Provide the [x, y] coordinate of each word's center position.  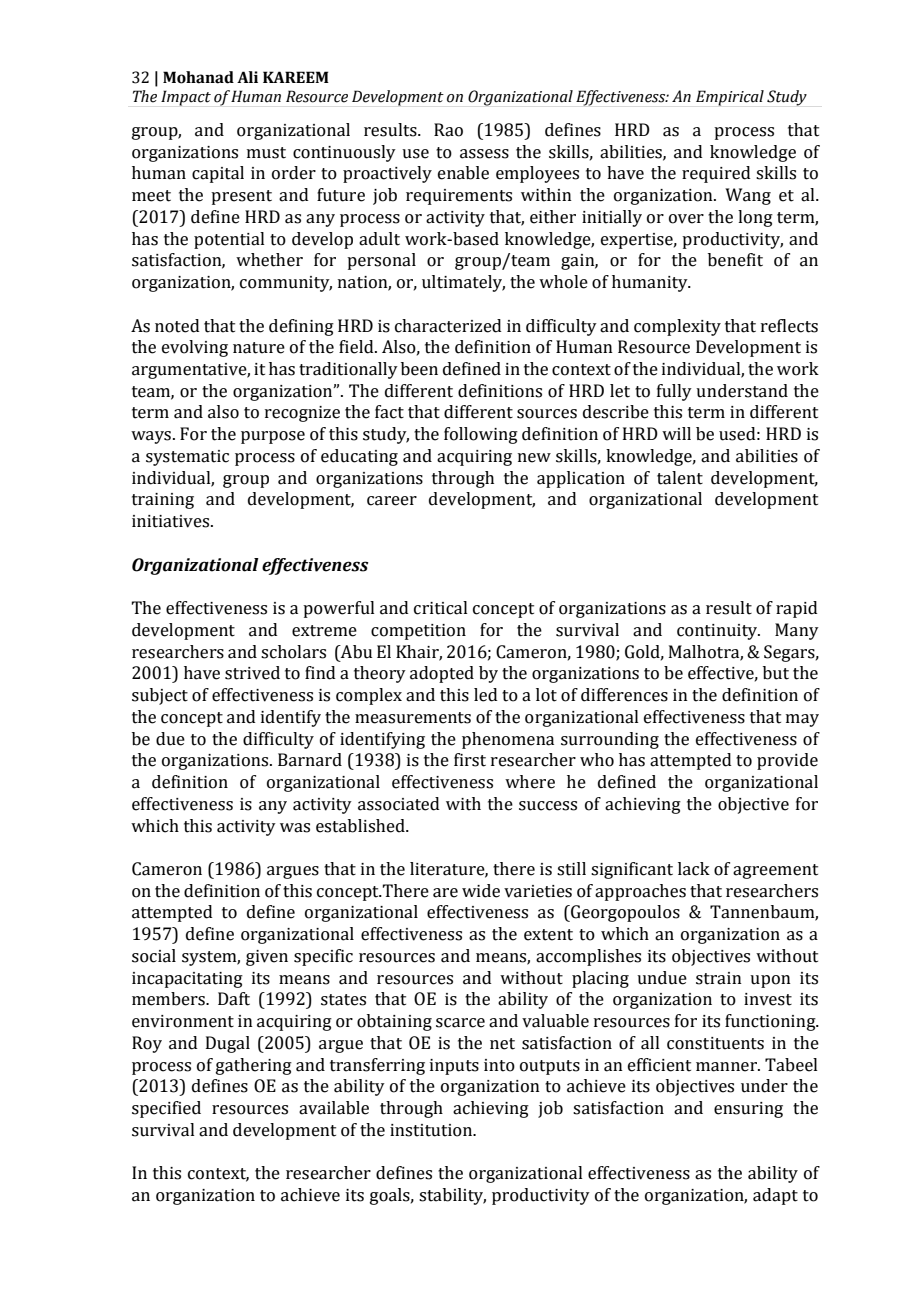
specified [166, 1109]
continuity [718, 632]
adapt [775, 1196]
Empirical [730, 98]
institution [432, 1130]
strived [252, 673]
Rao [448, 130]
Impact [186, 98]
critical [441, 608]
